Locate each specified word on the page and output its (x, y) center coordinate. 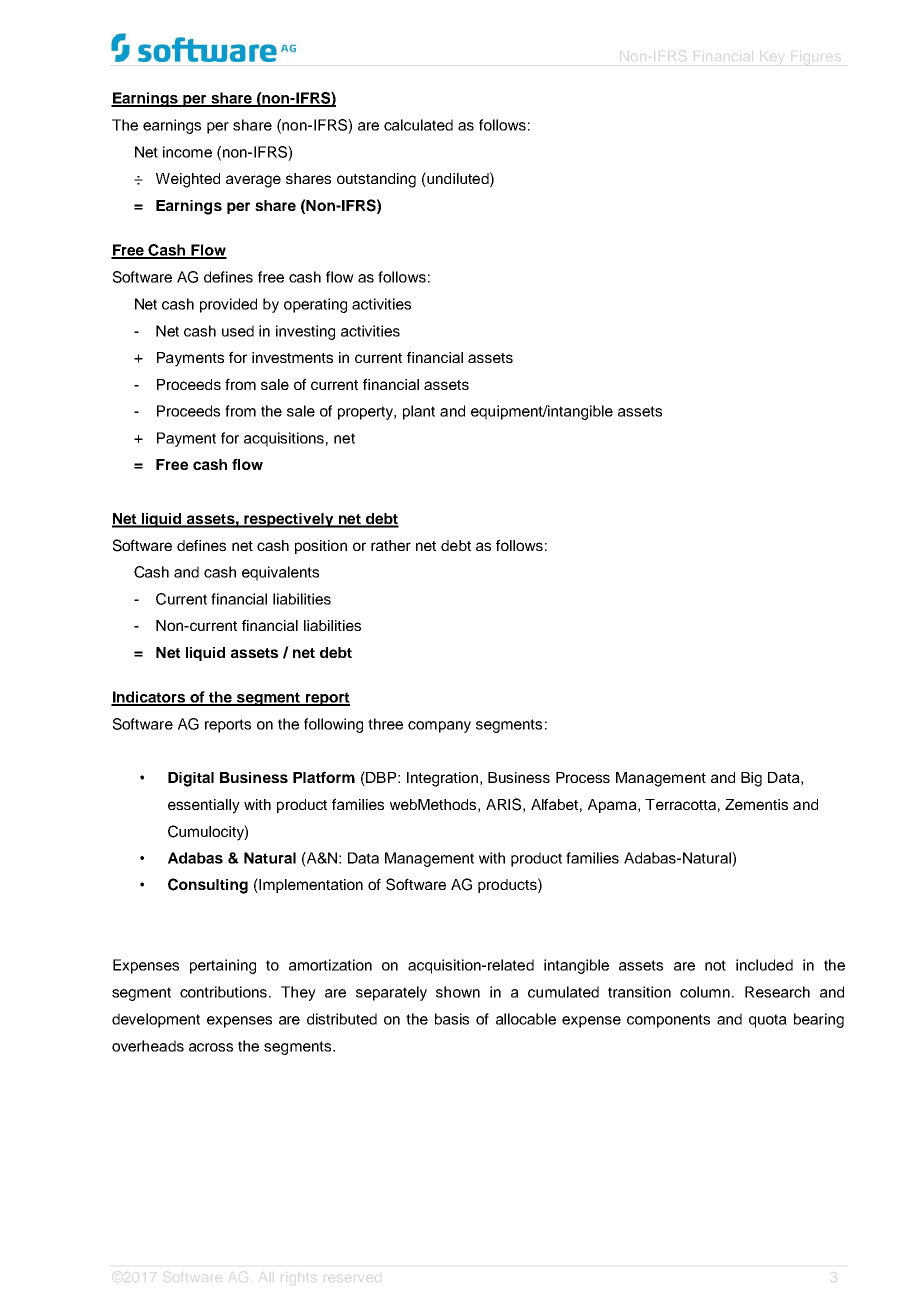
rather (391, 545)
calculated (418, 125)
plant (419, 412)
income (187, 152)
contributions (225, 992)
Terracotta (680, 804)
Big (751, 779)
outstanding (376, 180)
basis (452, 1019)
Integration (442, 779)
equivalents (280, 573)
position (321, 547)
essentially (204, 806)
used (238, 331)
